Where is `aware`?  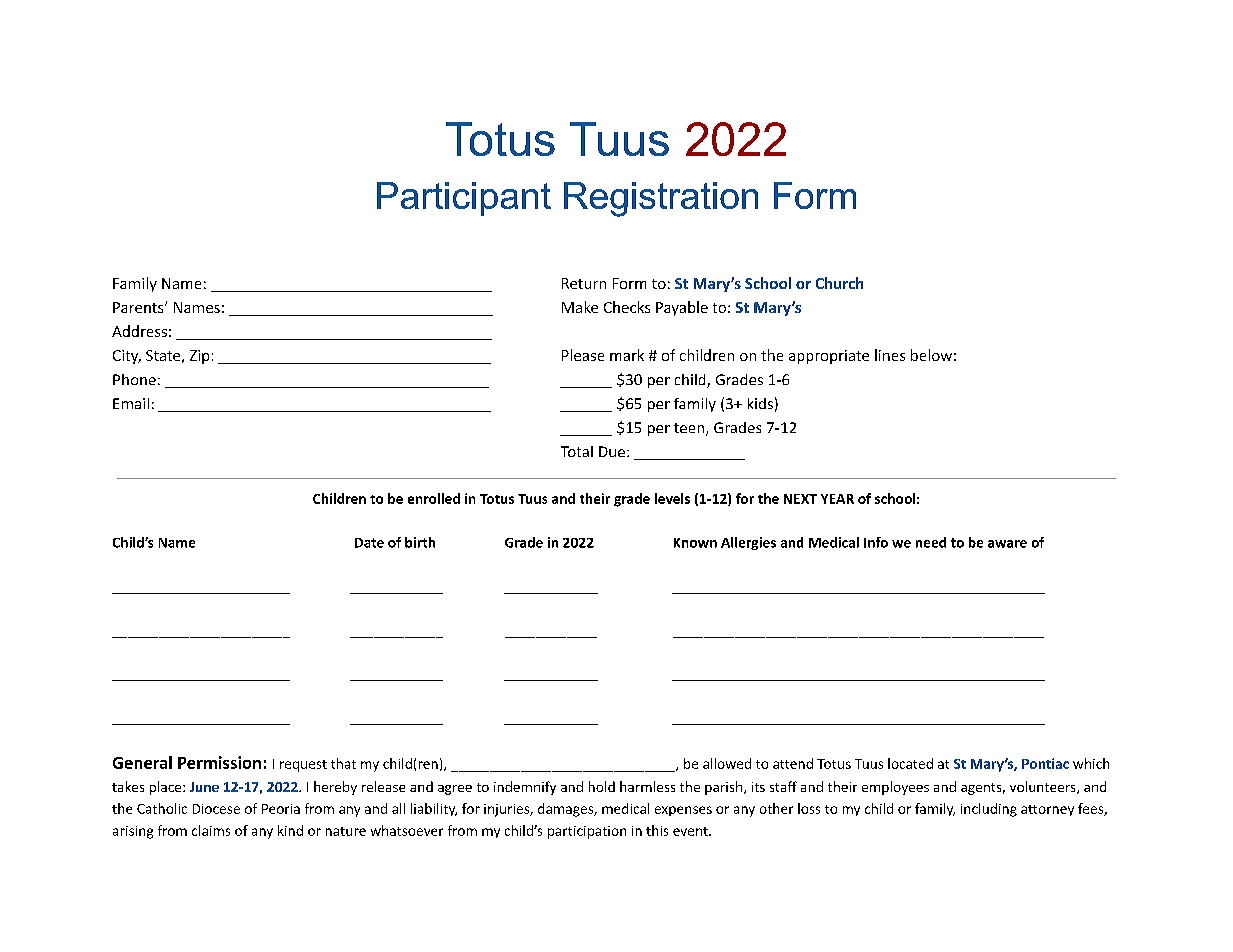
aware is located at coordinates (1007, 544).
